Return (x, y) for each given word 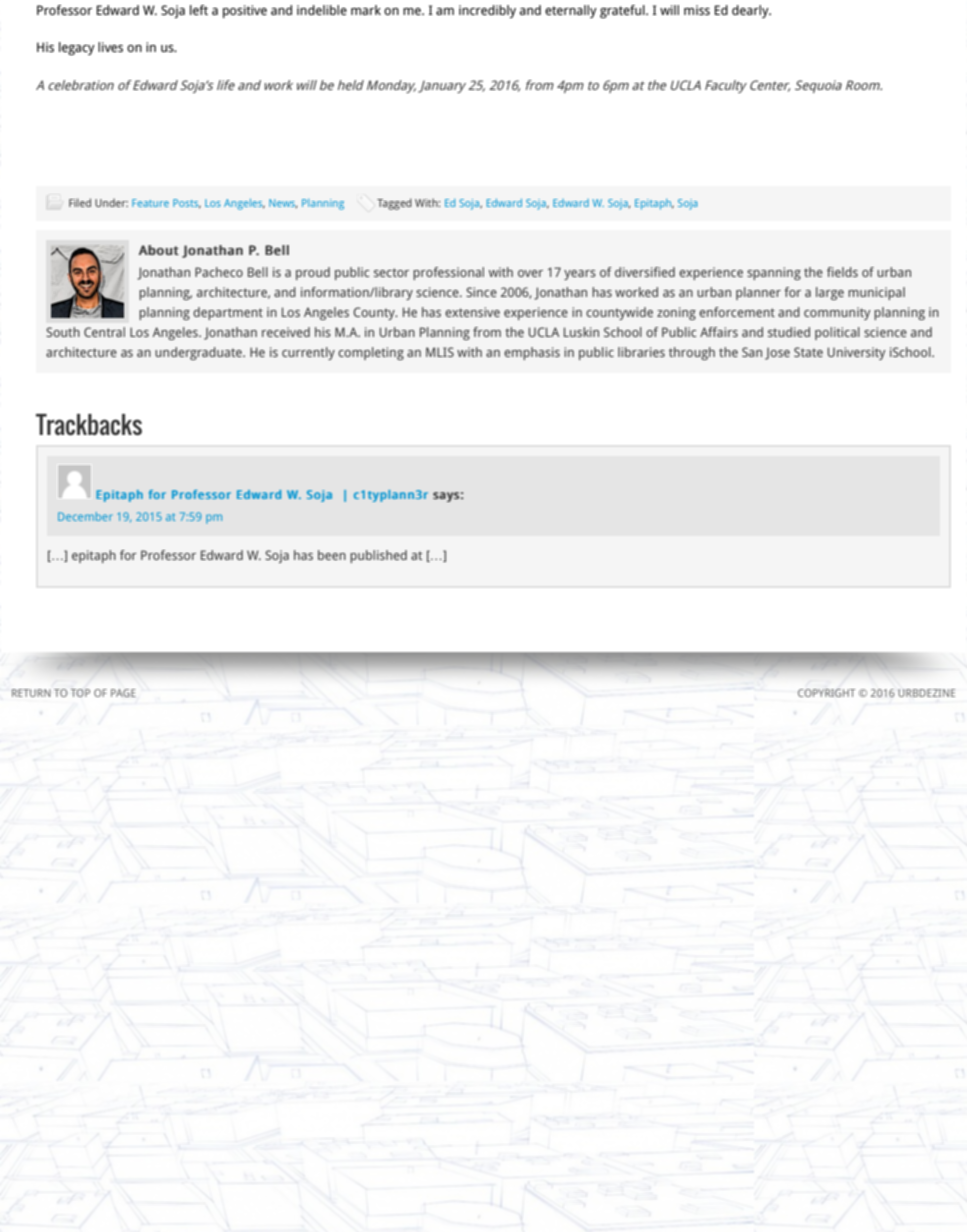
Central (104, 332)
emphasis (532, 353)
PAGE (123, 693)
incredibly (487, 11)
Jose (777, 354)
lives (110, 47)
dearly (751, 11)
